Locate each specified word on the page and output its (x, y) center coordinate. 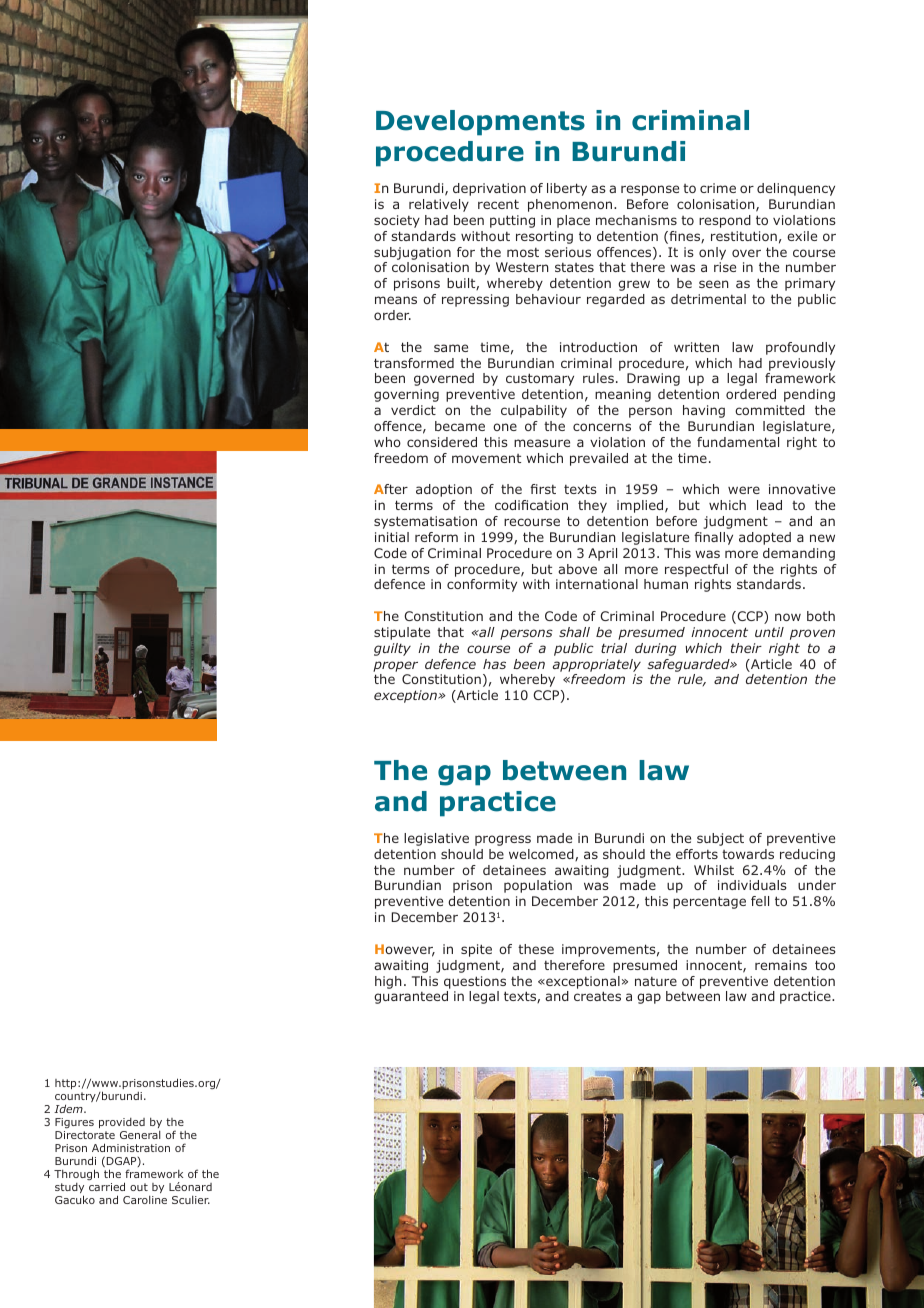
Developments (480, 123)
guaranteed (411, 997)
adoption (444, 490)
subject (720, 839)
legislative (436, 839)
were (744, 490)
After (391, 489)
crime (718, 188)
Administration (131, 1147)
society (397, 221)
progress (503, 840)
